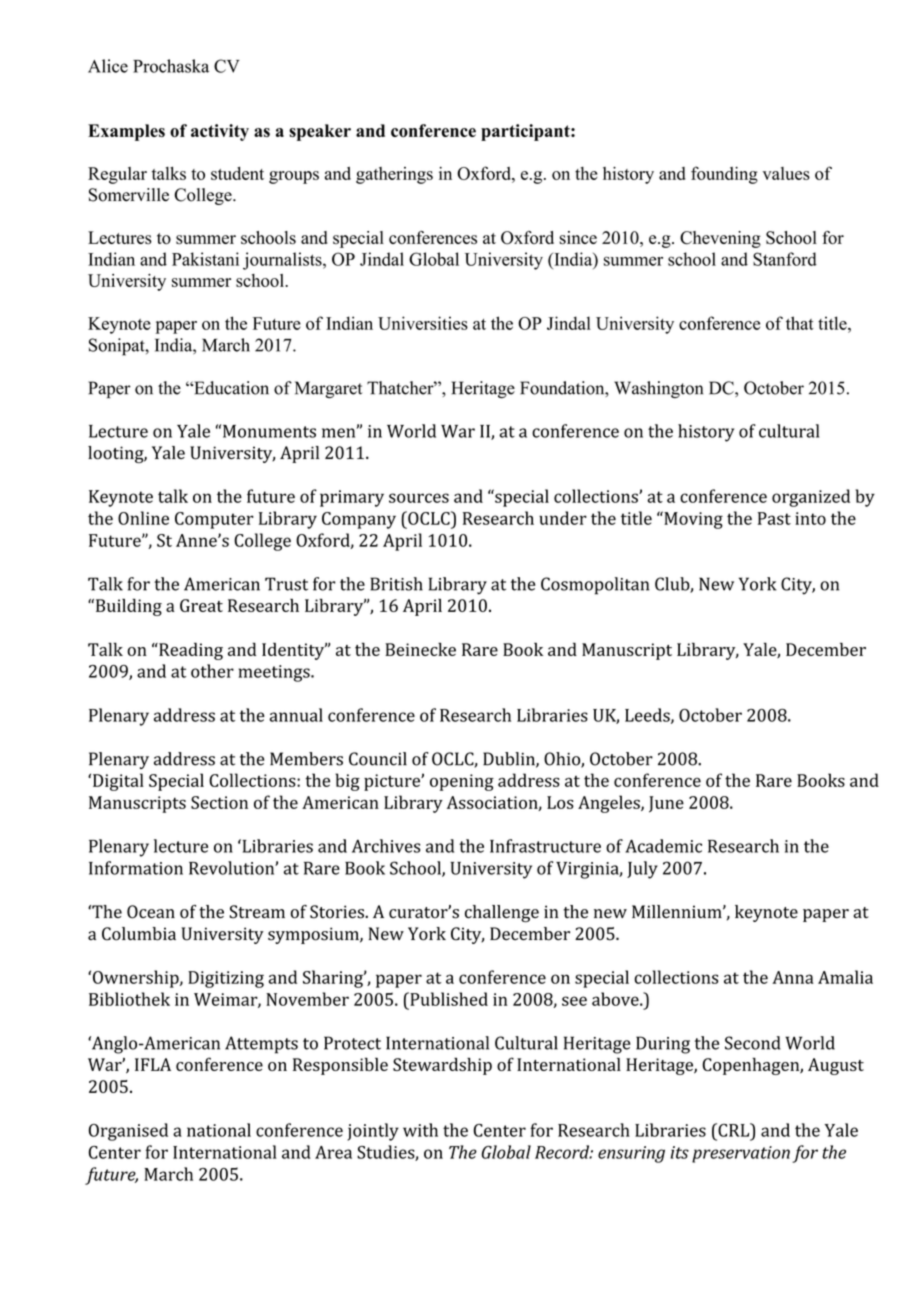  What do you see at coordinates (201, 605) in the page?
I see `Great` at bounding box center [201, 605].
